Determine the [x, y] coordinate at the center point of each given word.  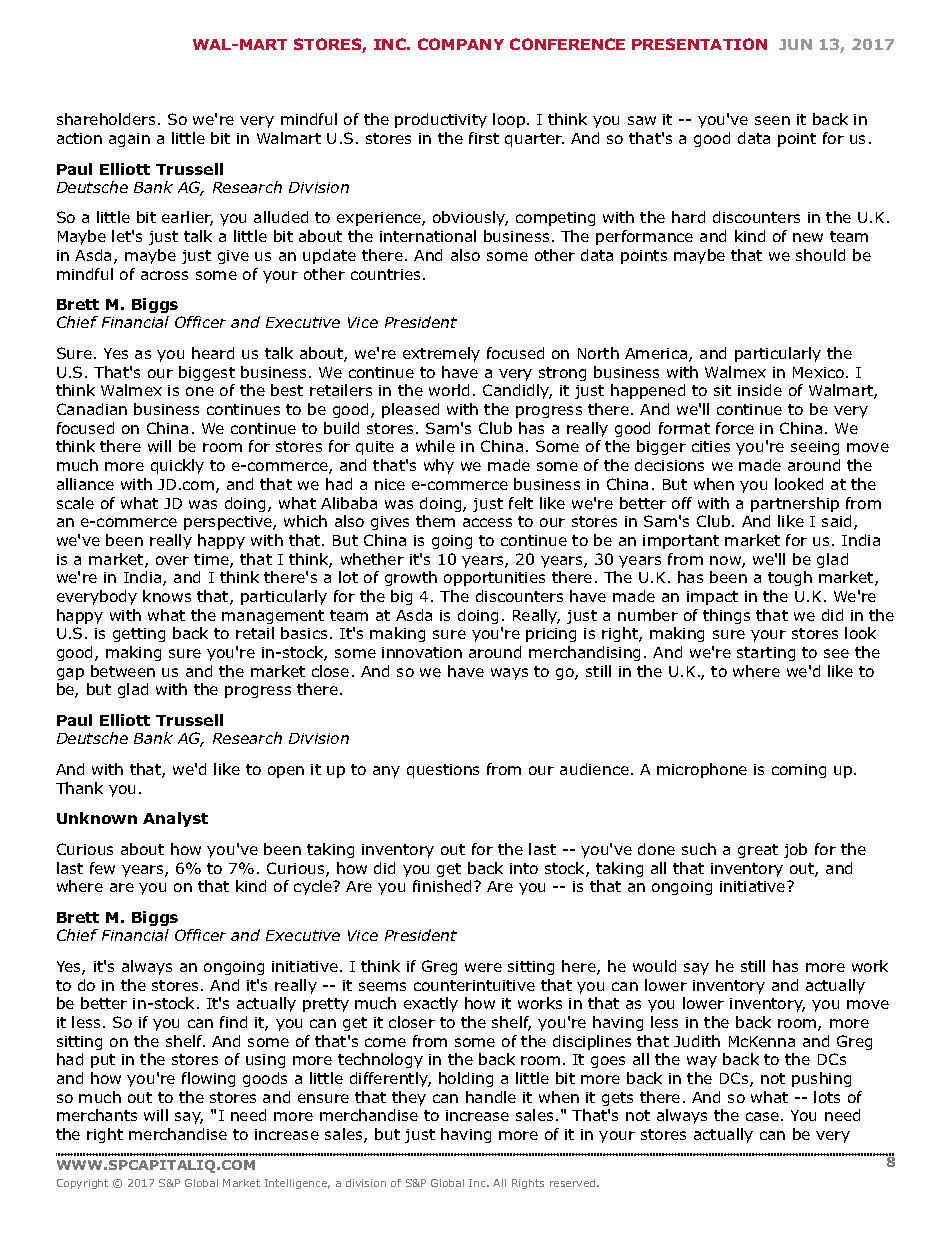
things [726, 616]
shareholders [106, 119]
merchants [97, 1115]
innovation [422, 652]
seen [772, 120]
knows [167, 596]
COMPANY [461, 44]
